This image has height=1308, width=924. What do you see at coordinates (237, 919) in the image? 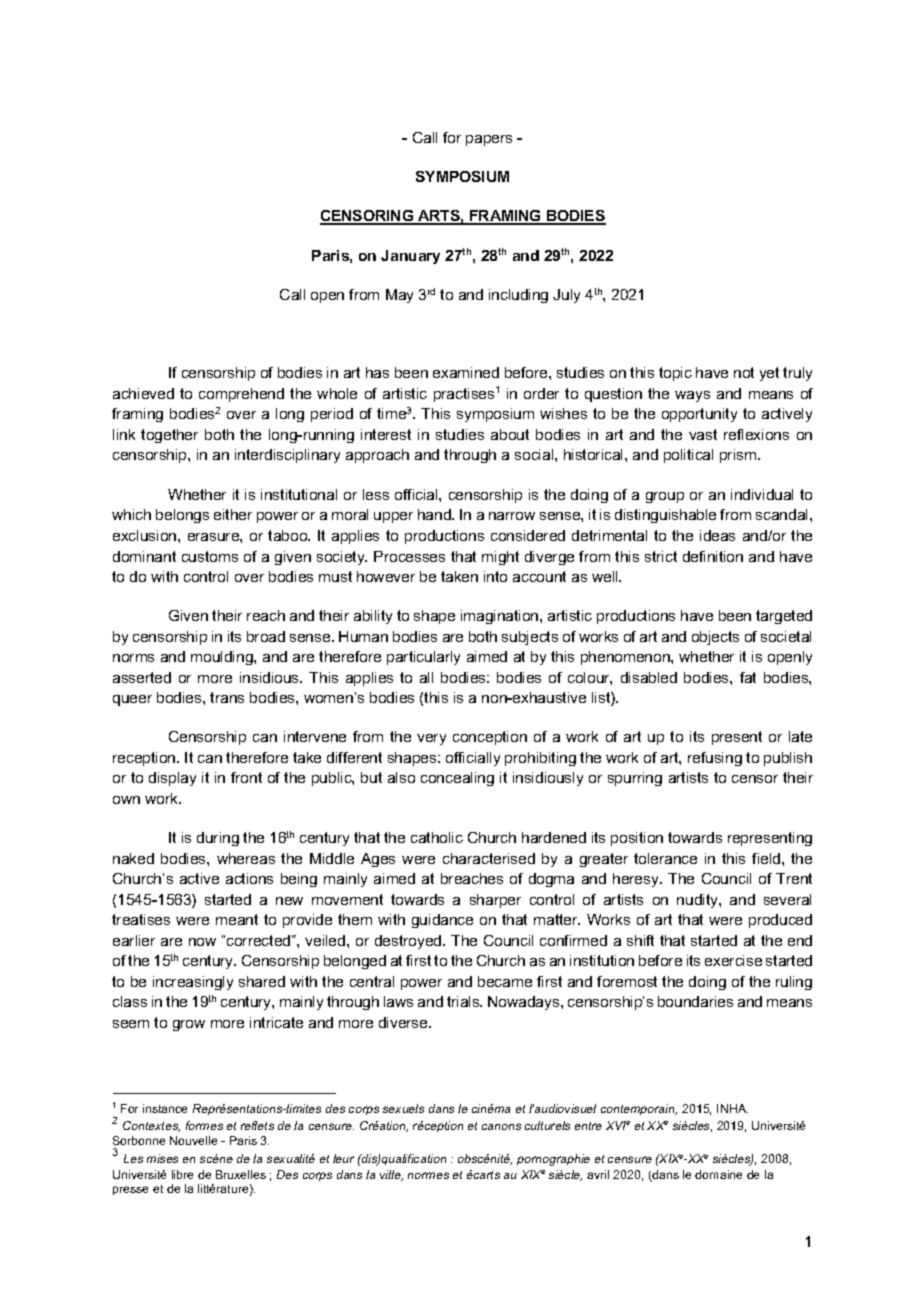
I see `meant` at bounding box center [237, 919].
